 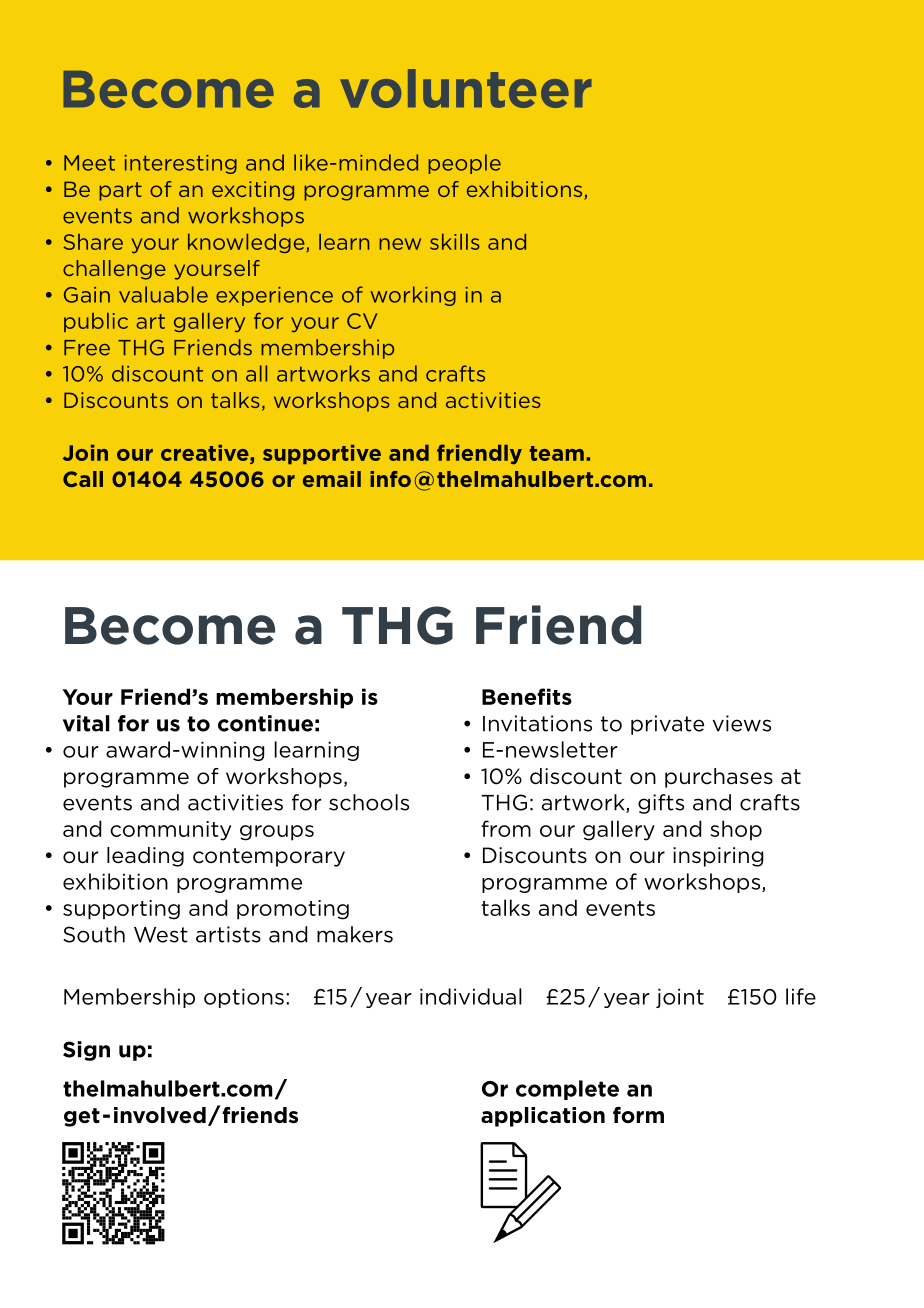 I want to click on Benefits, so click(x=527, y=696).
